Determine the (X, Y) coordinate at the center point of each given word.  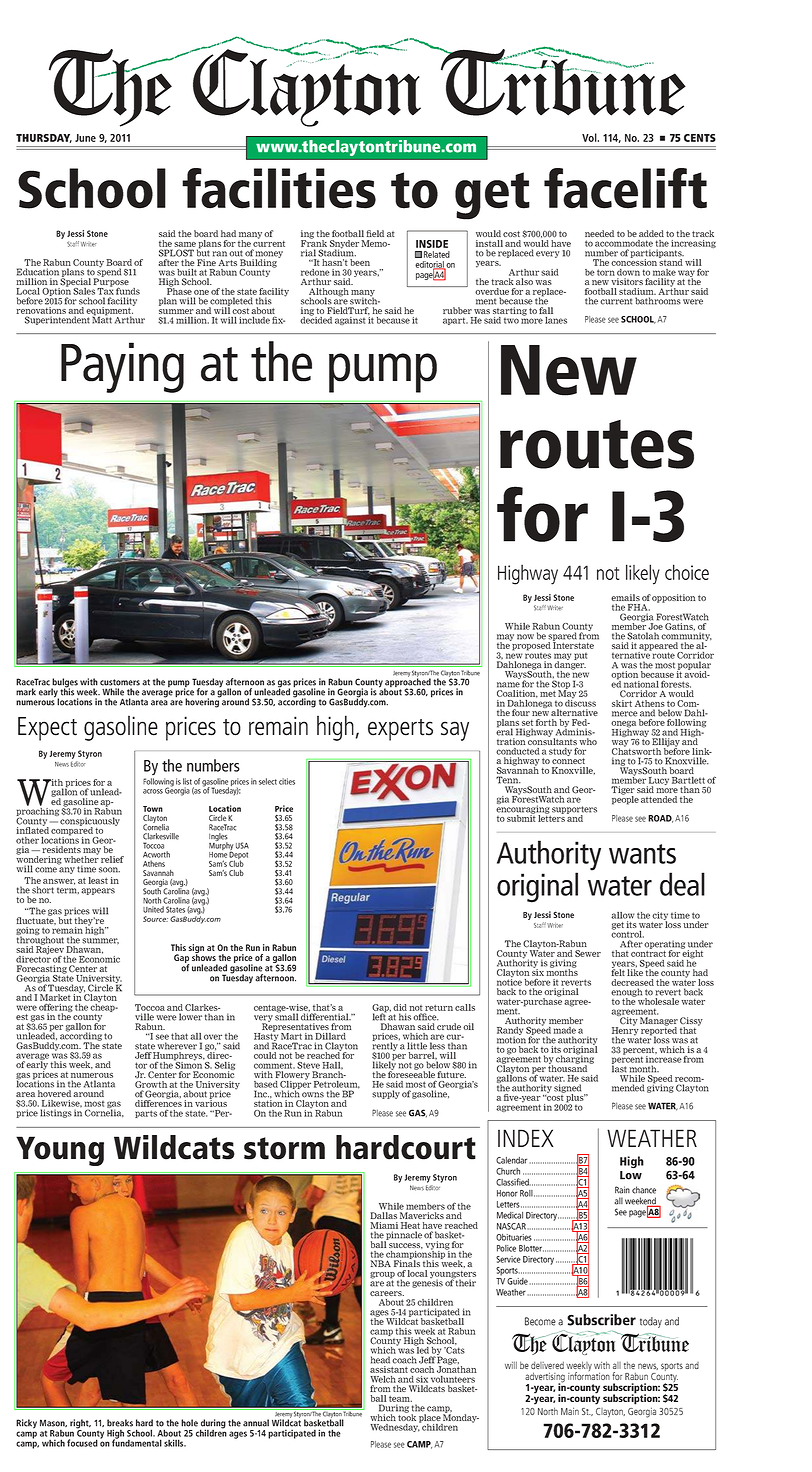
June (85, 138)
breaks (120, 1423)
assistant (389, 1369)
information (589, 1375)
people (625, 799)
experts (400, 730)
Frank (314, 242)
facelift (625, 188)
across (153, 791)
